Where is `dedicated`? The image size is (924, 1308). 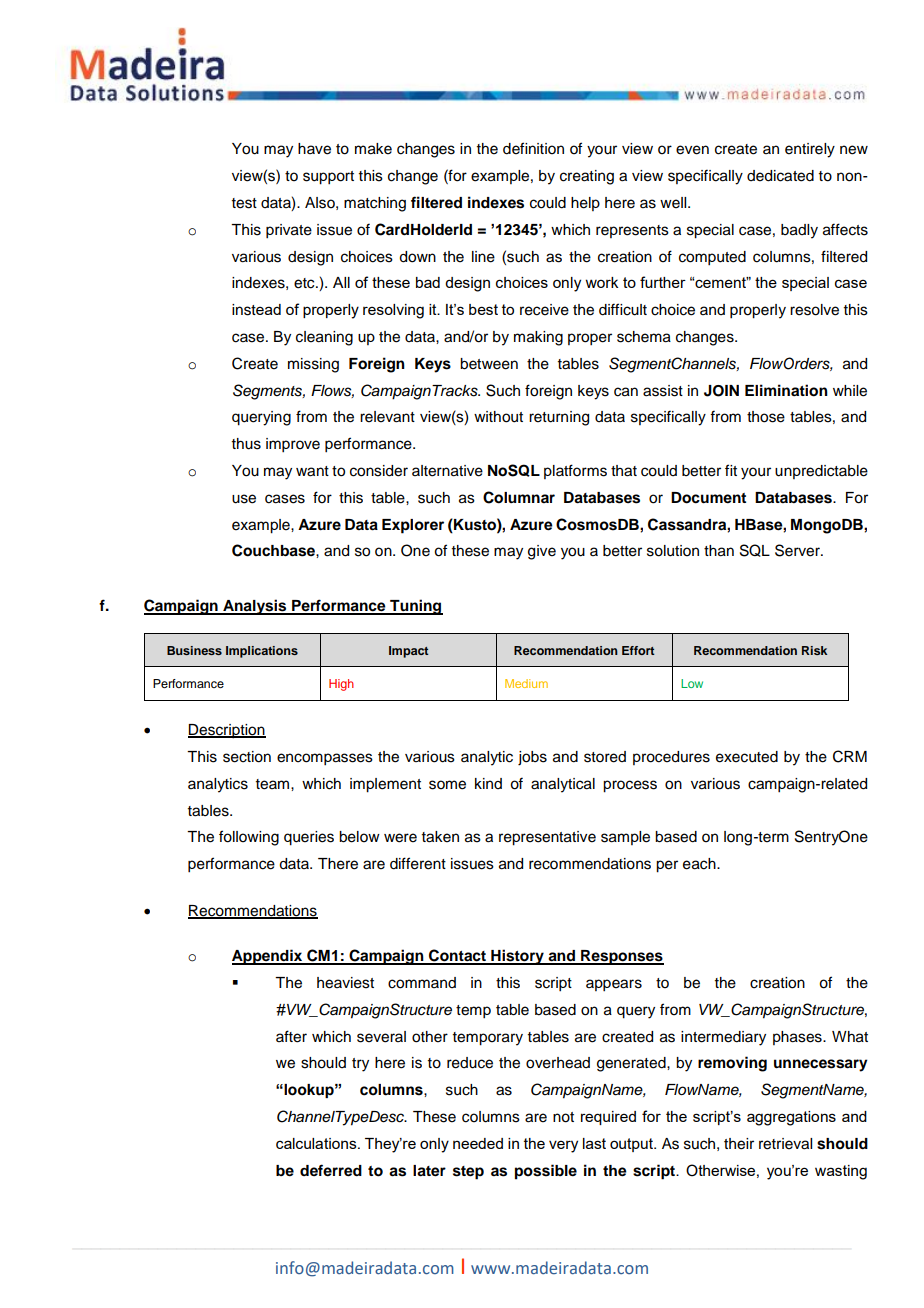 dedicated is located at coordinates (780, 176).
